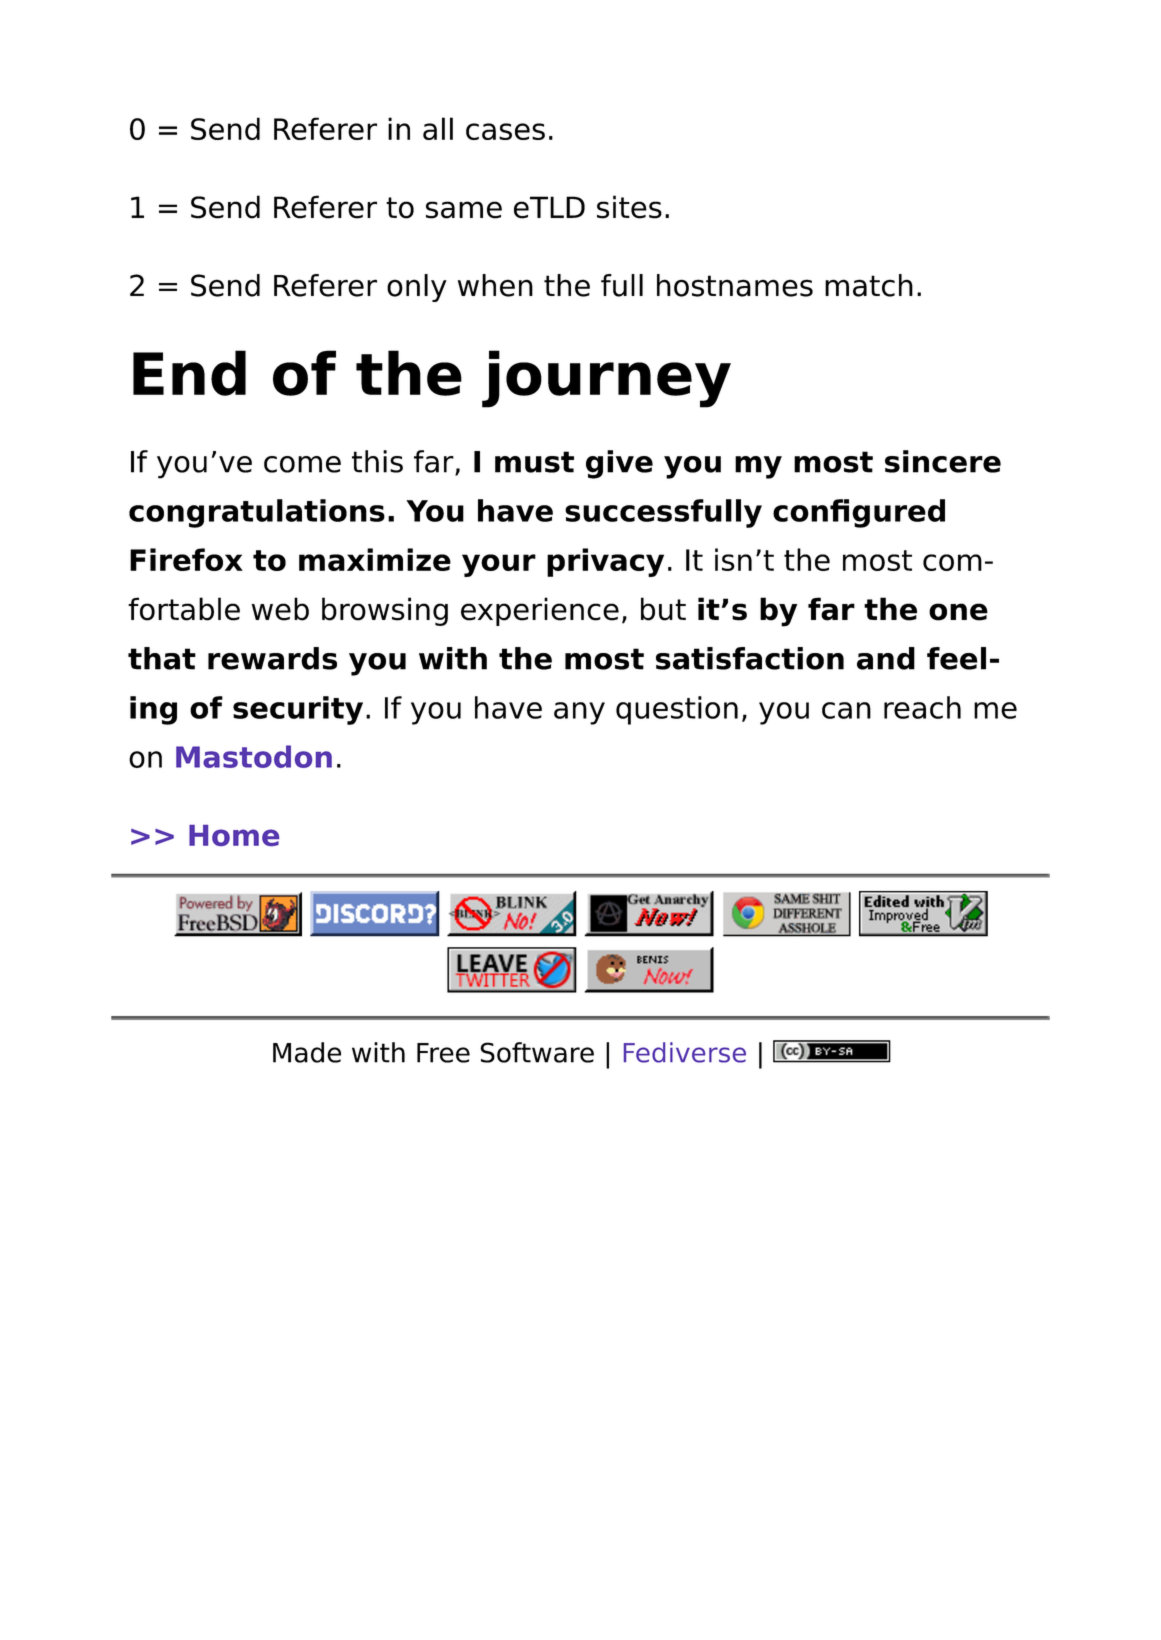 The image size is (1161, 1640). What do you see at coordinates (280, 609) in the image?
I see `web` at bounding box center [280, 609].
